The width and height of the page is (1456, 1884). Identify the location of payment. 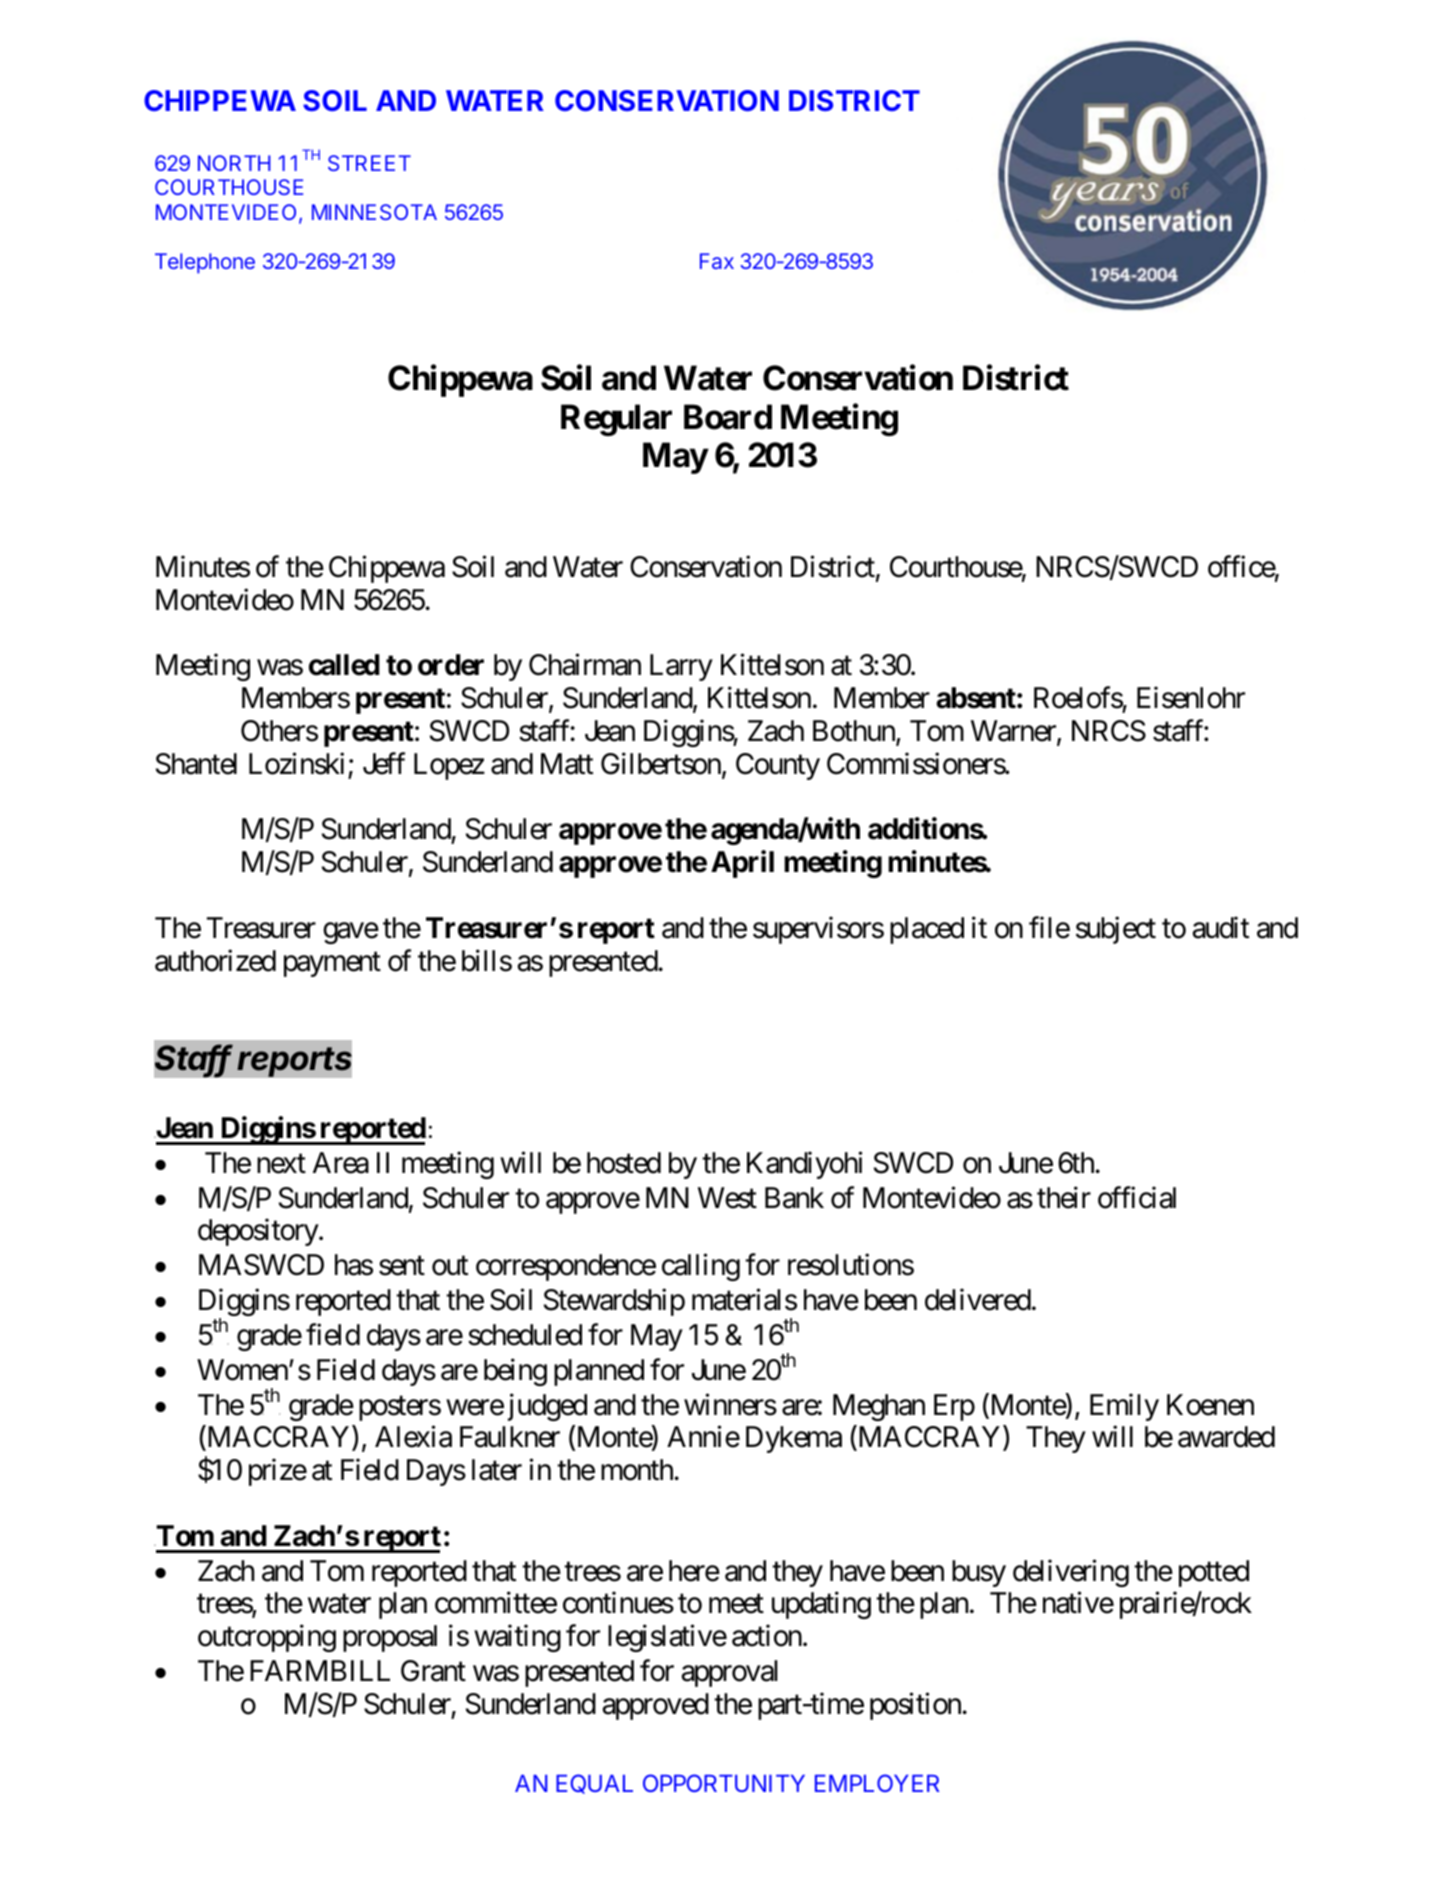
(332, 964).
